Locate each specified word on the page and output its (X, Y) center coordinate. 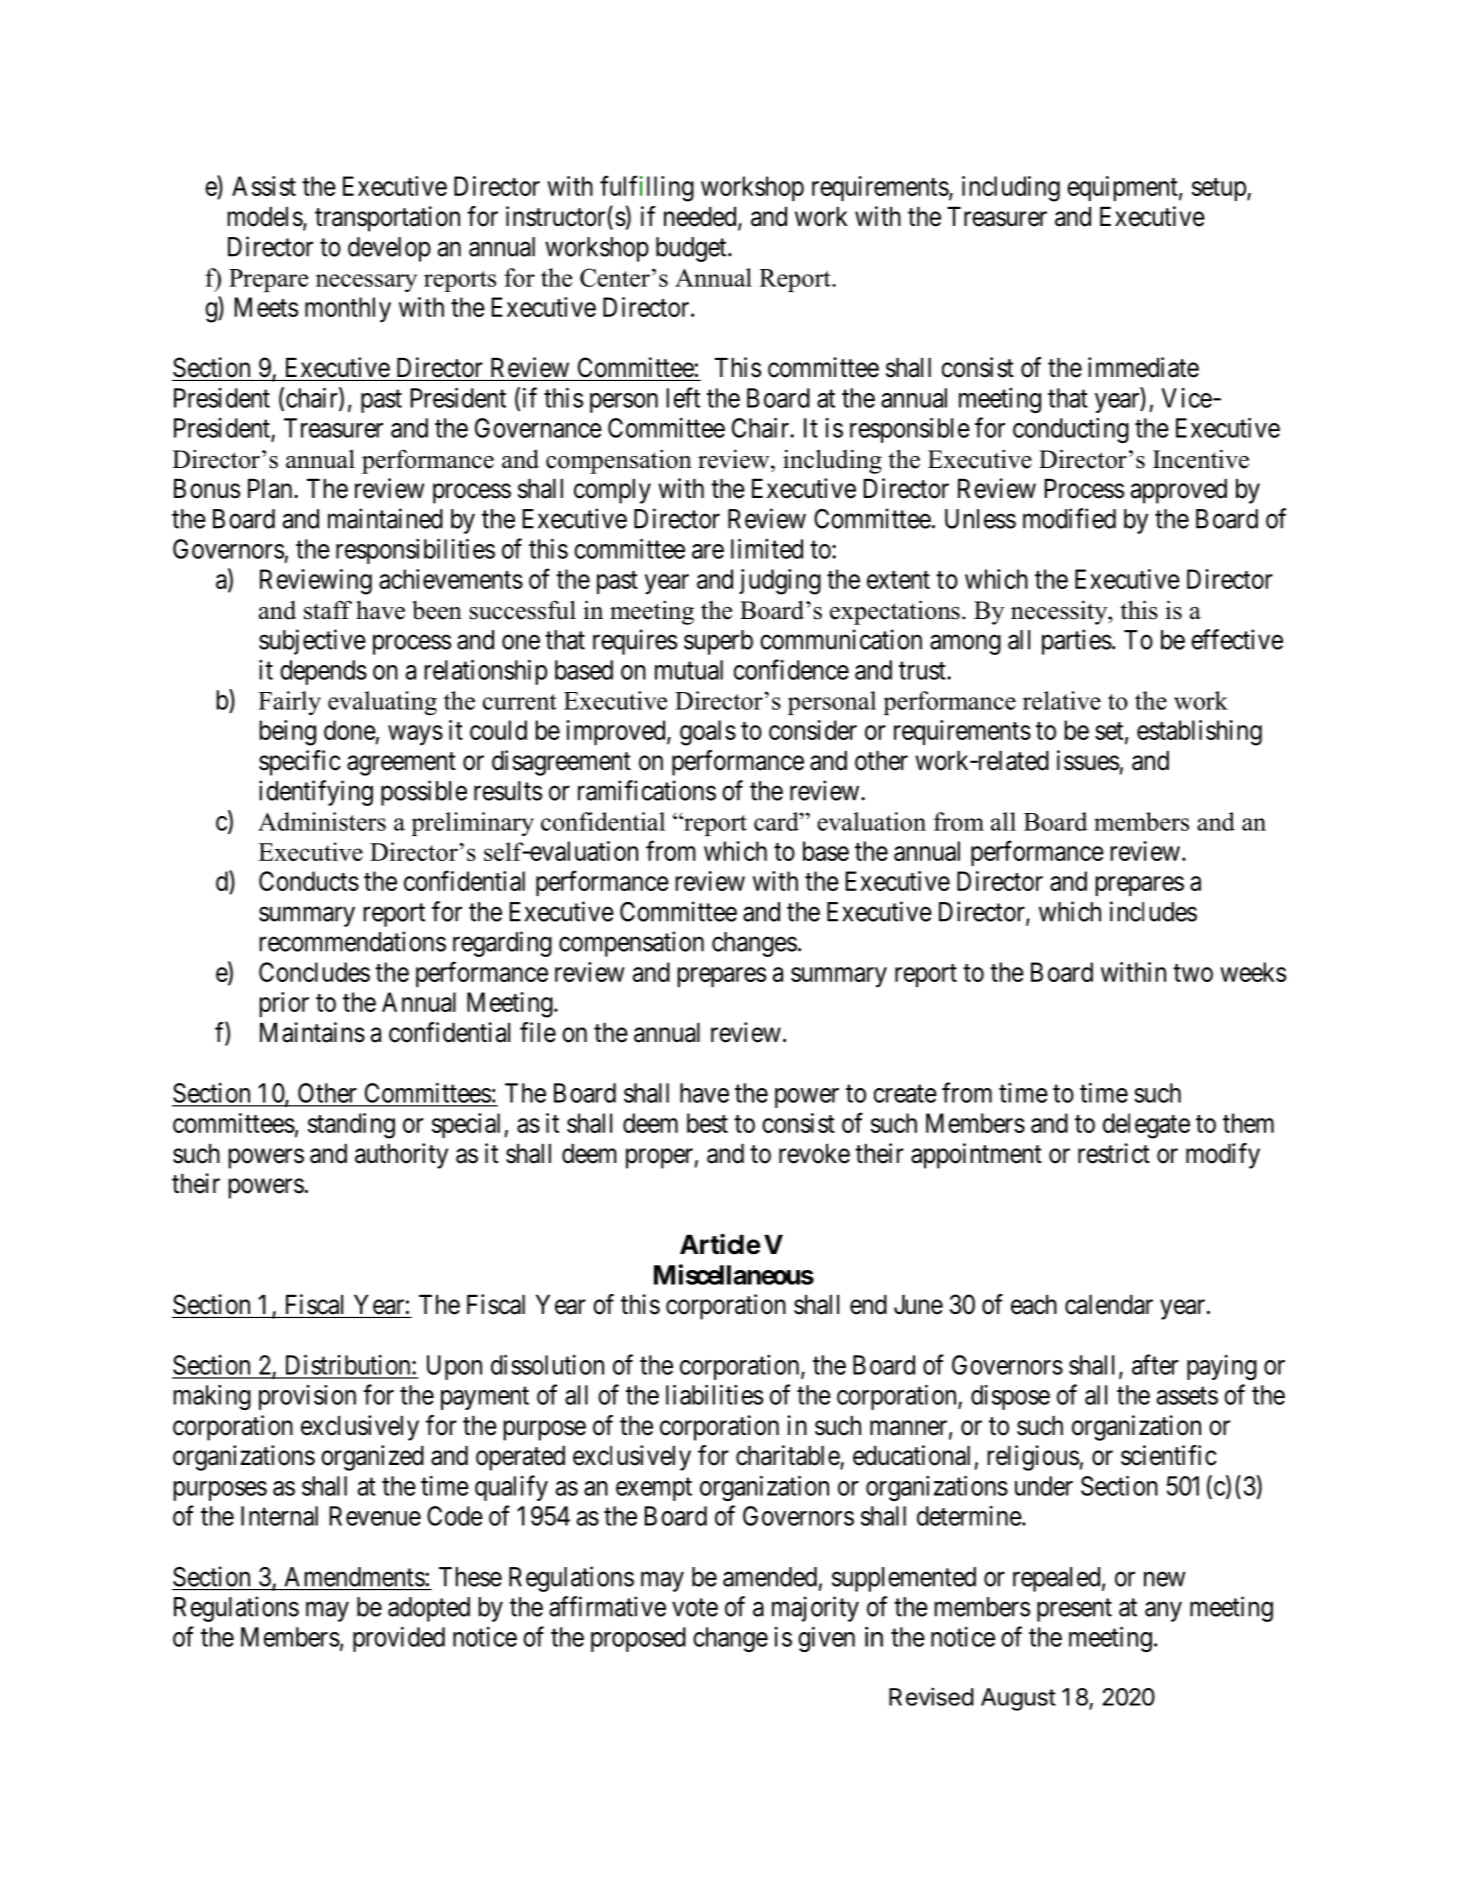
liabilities (714, 1394)
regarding (502, 944)
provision (307, 1397)
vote (695, 1607)
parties (1077, 642)
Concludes (314, 972)
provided (399, 1639)
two (1193, 973)
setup (1220, 189)
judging (780, 582)
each (1034, 1305)
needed (701, 218)
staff (328, 610)
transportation (387, 219)
